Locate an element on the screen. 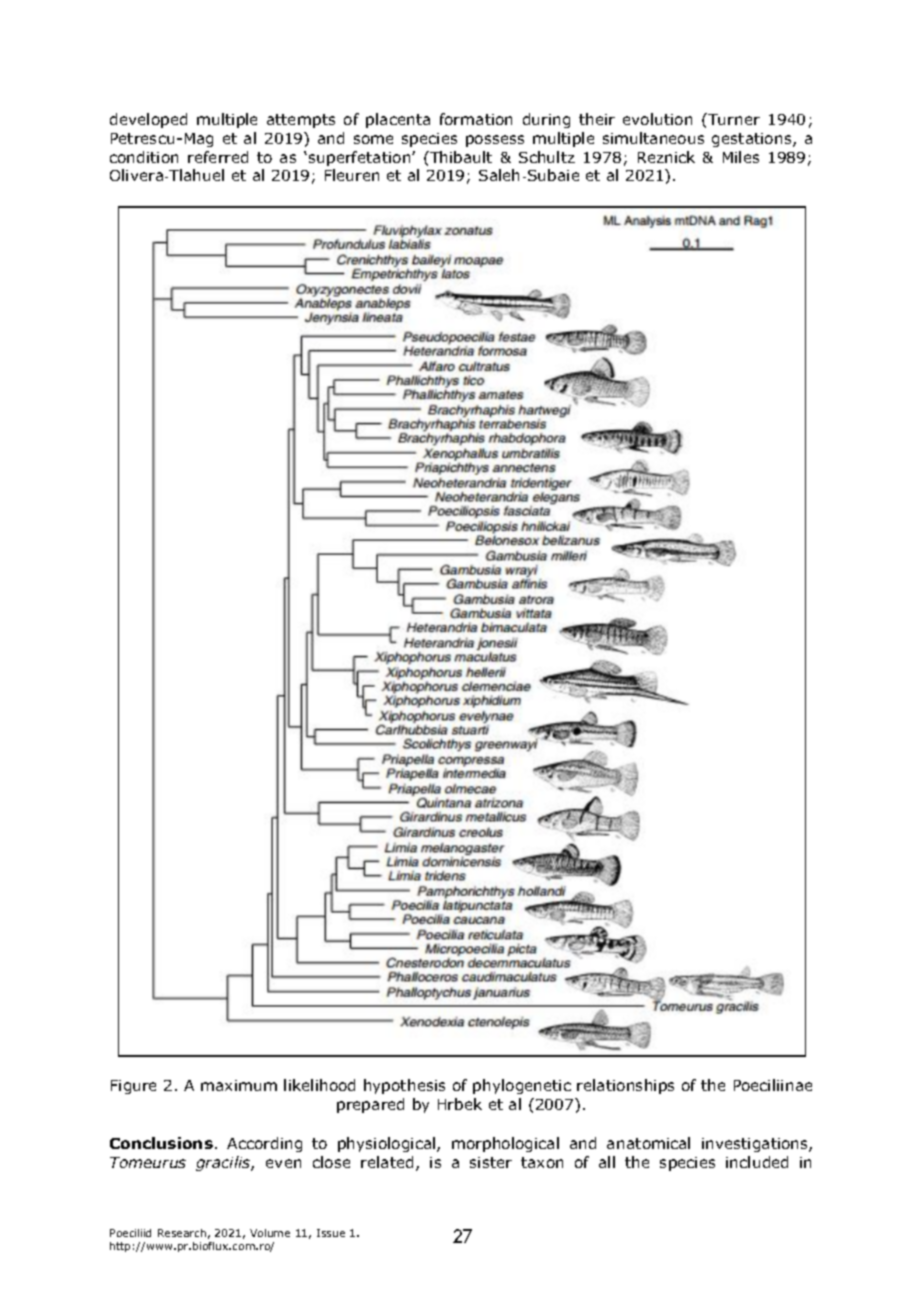  phylogenetic is located at coordinates (522, 1086).
